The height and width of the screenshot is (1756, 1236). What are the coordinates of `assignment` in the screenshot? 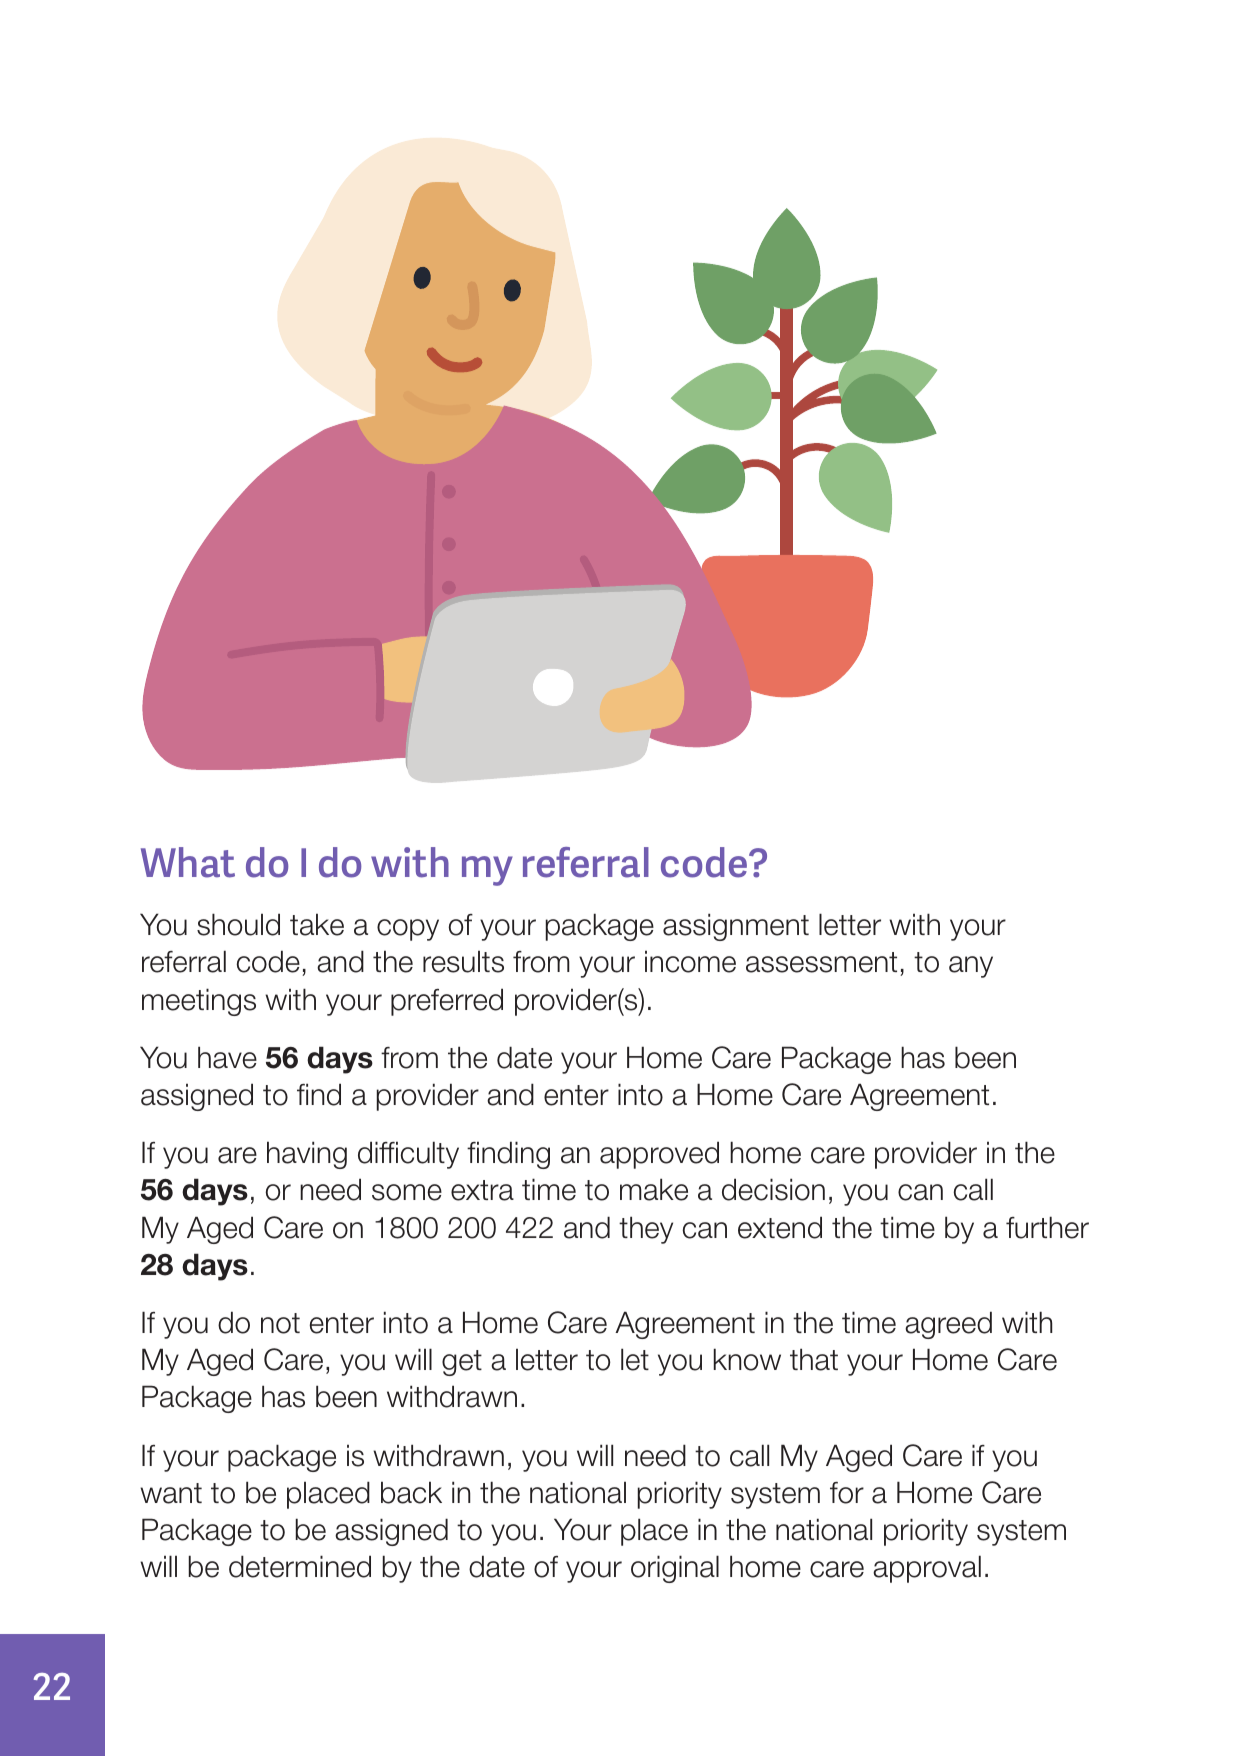 It's located at (736, 927).
